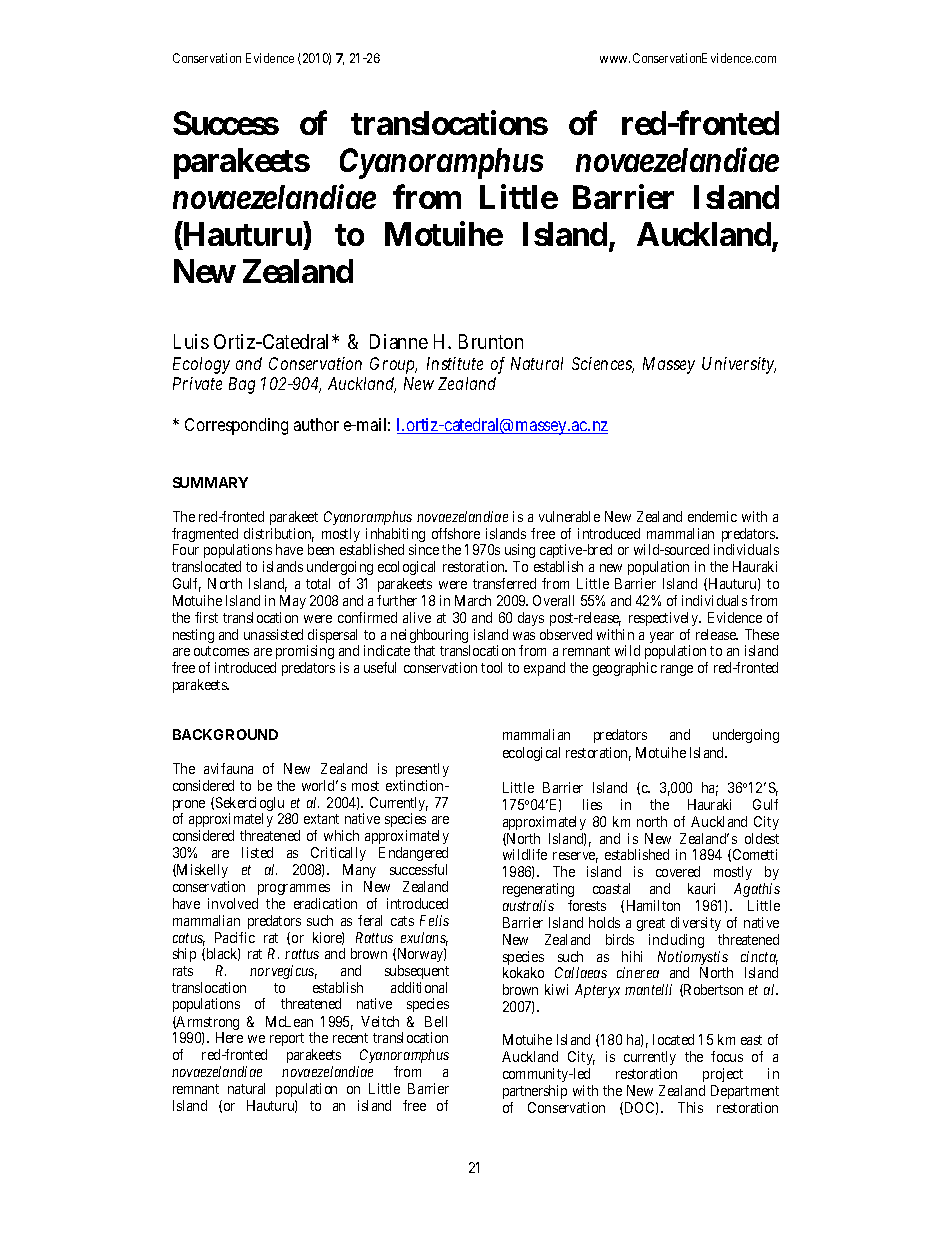  I want to click on Here, so click(229, 1037).
